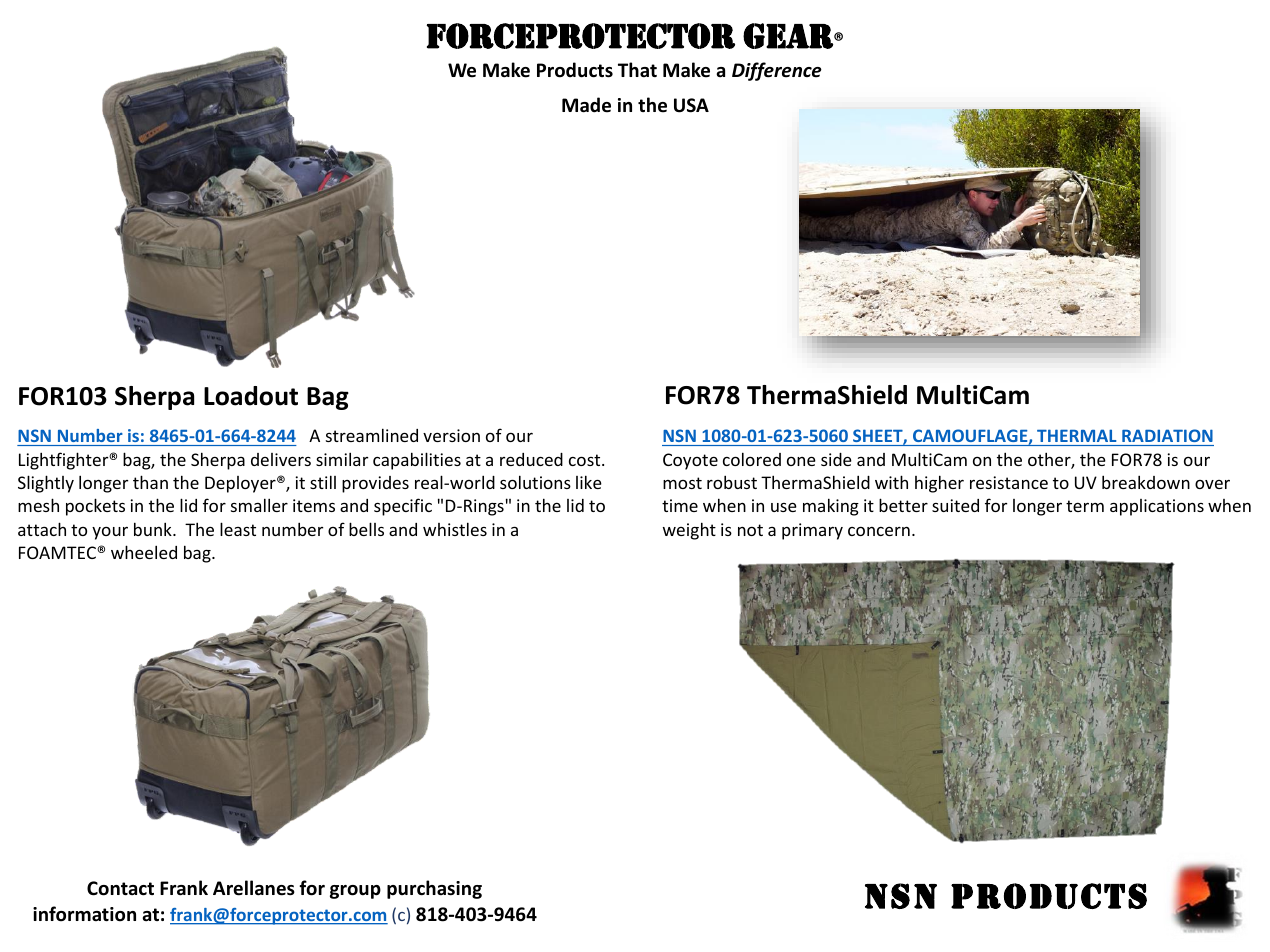 This screenshot has height=952, width=1270. Describe the element at coordinates (144, 552) in the screenshot. I see `wheeled` at that location.
